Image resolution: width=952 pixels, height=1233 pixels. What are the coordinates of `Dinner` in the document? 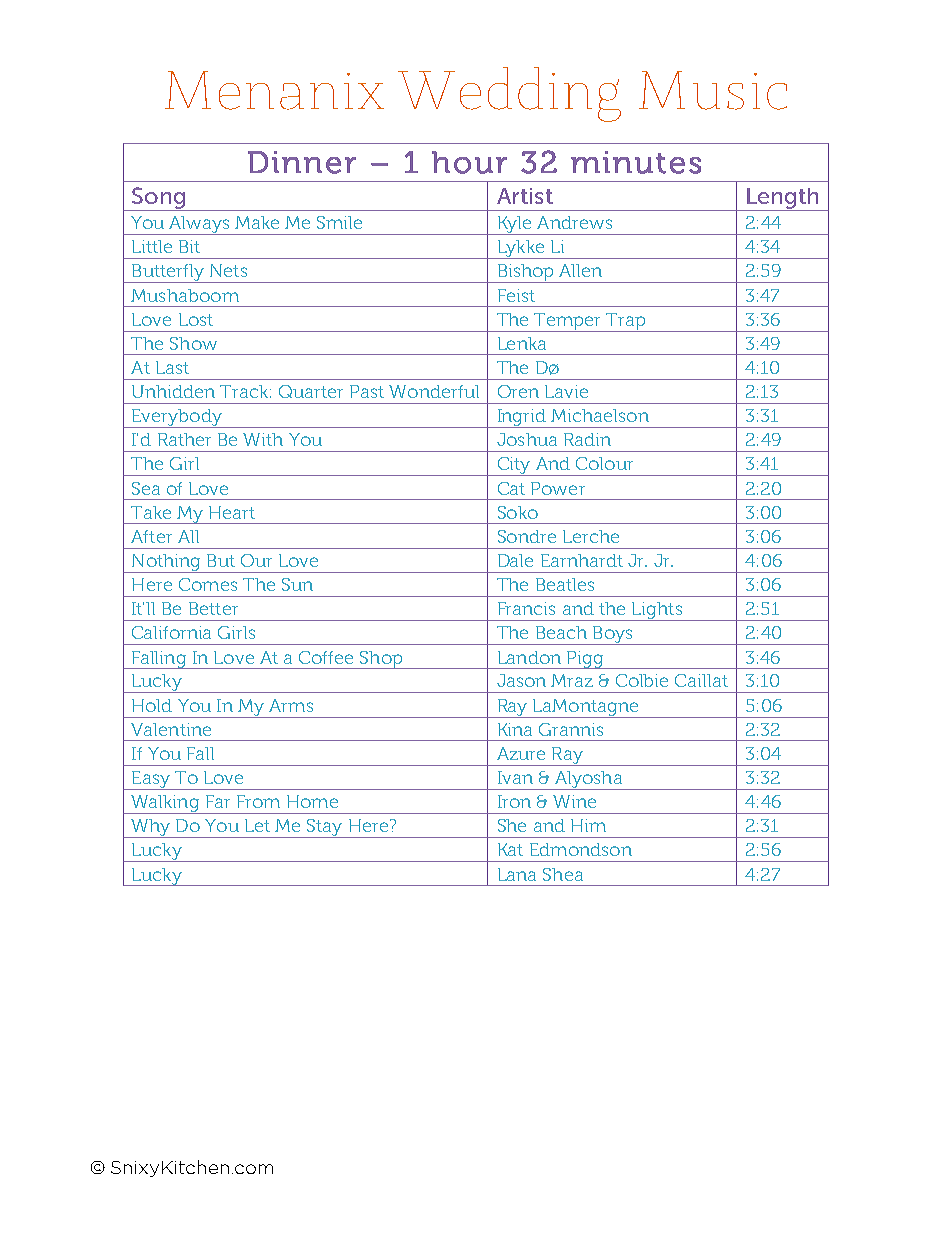 It's located at (302, 162).
